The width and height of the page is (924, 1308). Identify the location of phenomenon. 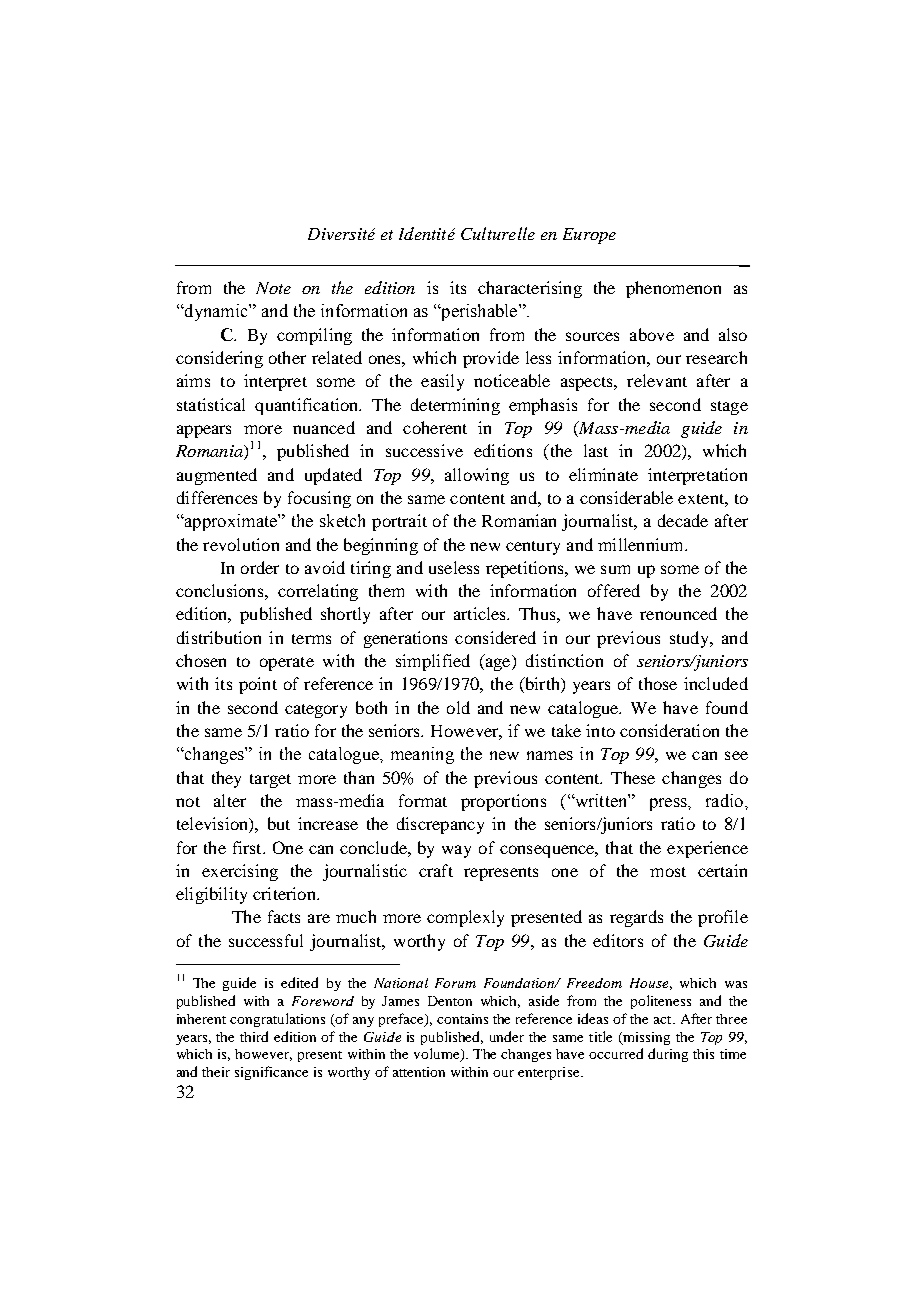
(673, 289).
